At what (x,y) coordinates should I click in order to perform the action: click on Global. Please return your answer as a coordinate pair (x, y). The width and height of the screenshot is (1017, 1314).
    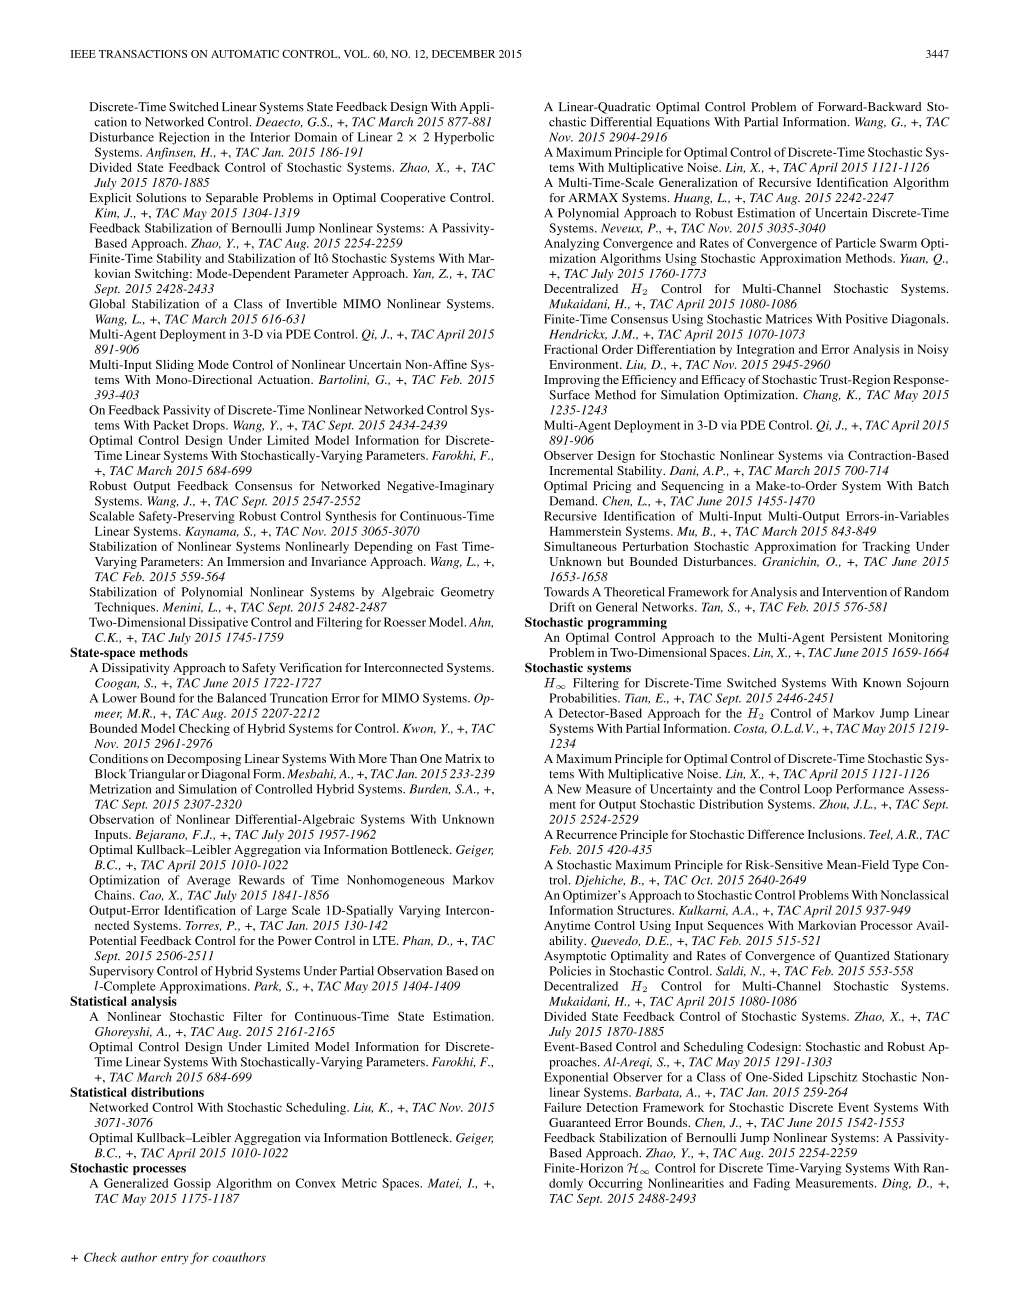
    Looking at the image, I should click on (107, 304).
